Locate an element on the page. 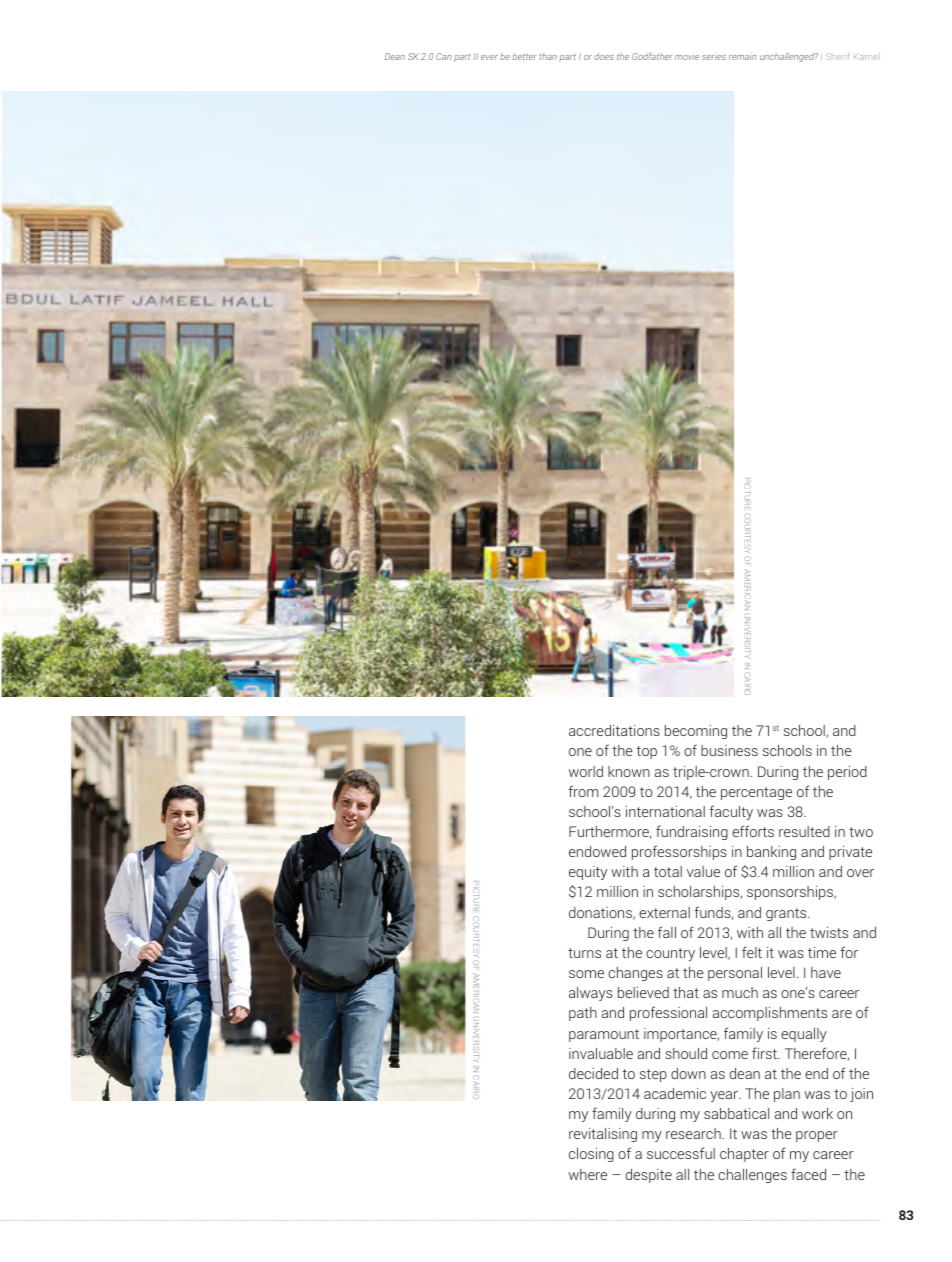 This page has width=952, height=1262. movie is located at coordinates (687, 57).
